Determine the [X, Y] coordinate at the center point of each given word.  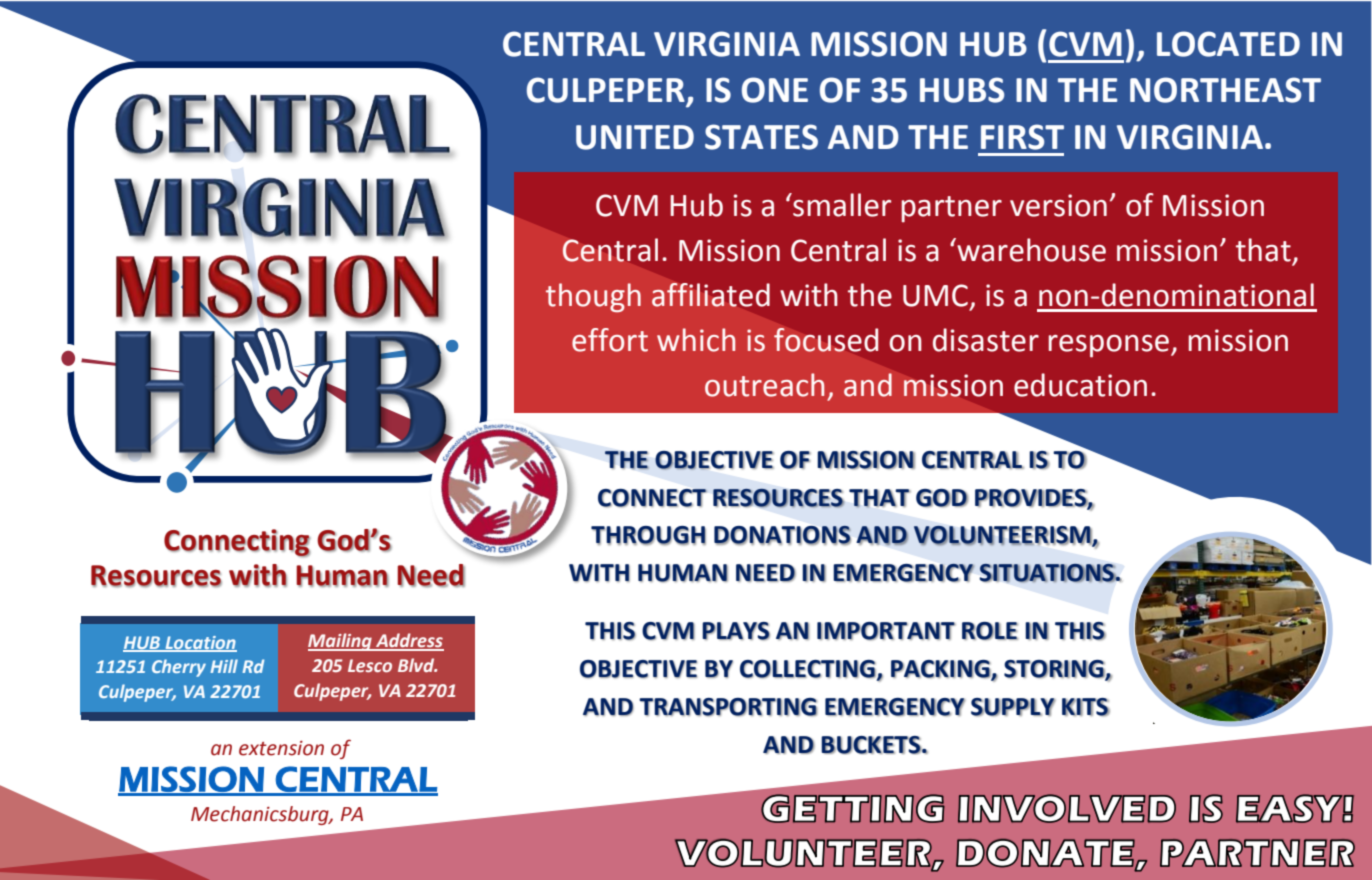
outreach [764, 385]
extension [281, 748]
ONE [775, 90]
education [1080, 385]
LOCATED [1228, 44]
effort [610, 340]
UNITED [635, 137]
